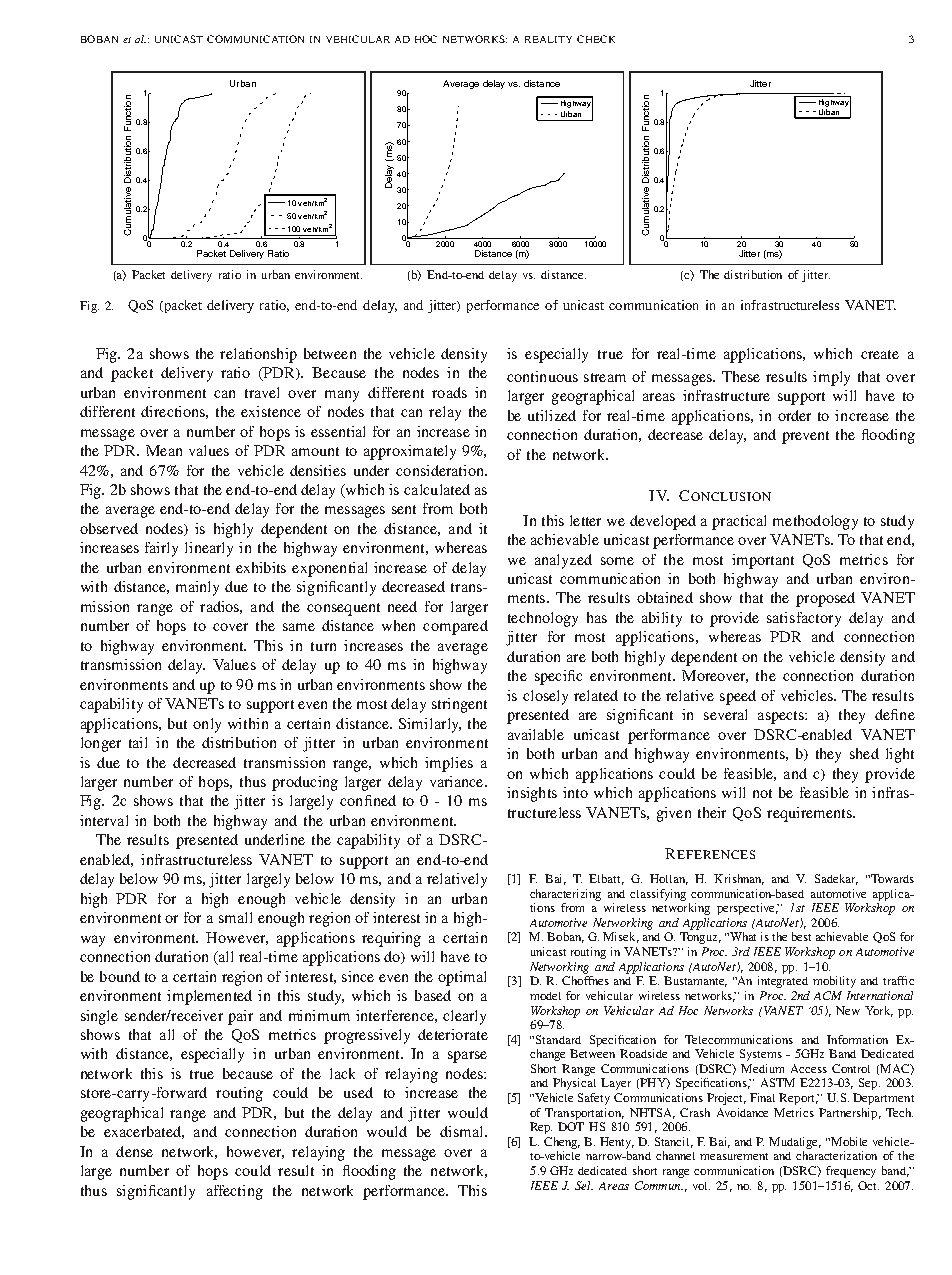 This page has height=1275, width=952. What do you see at coordinates (565, 895) in the page?
I see `characterizing` at bounding box center [565, 895].
